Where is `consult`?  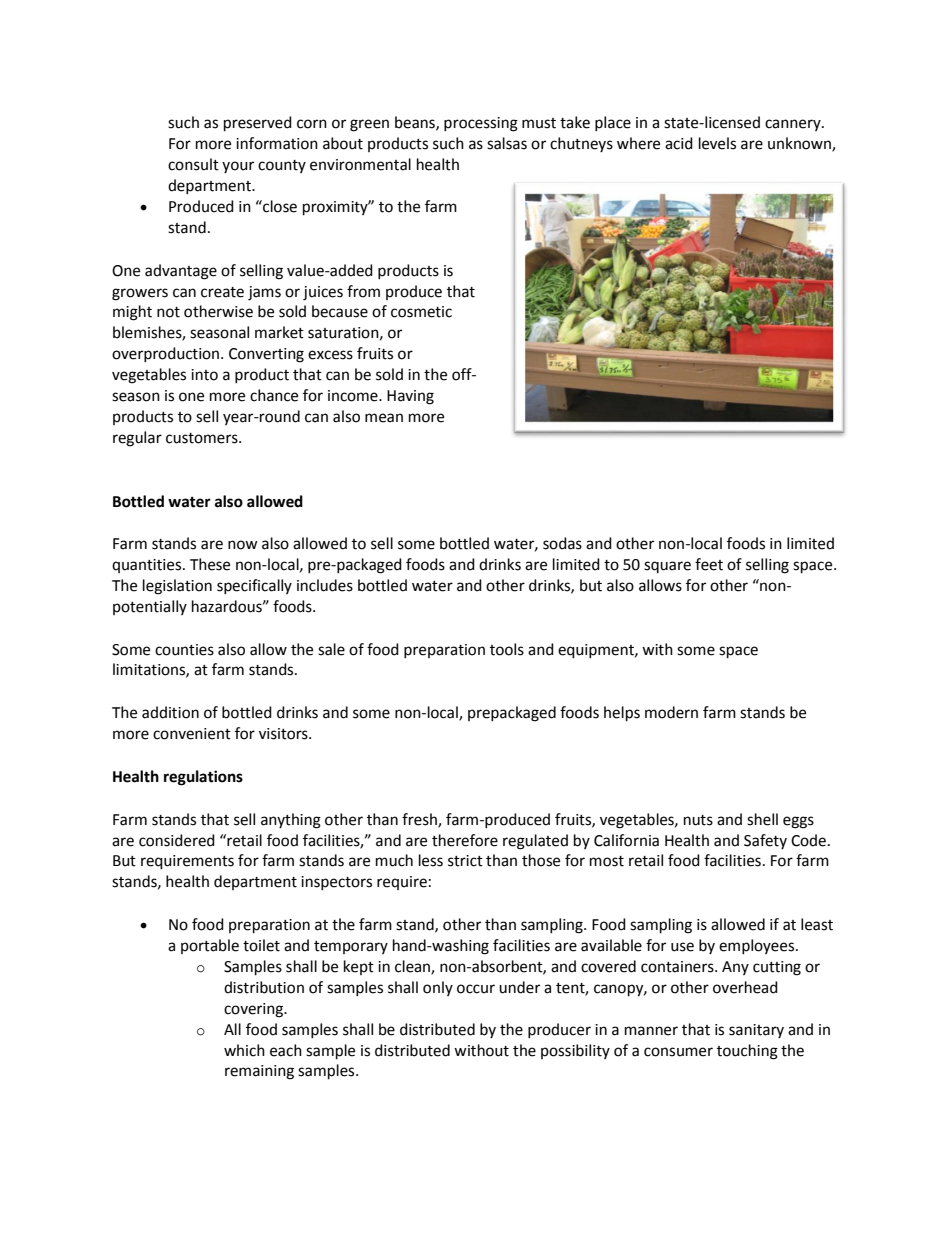 consult is located at coordinates (193, 164).
